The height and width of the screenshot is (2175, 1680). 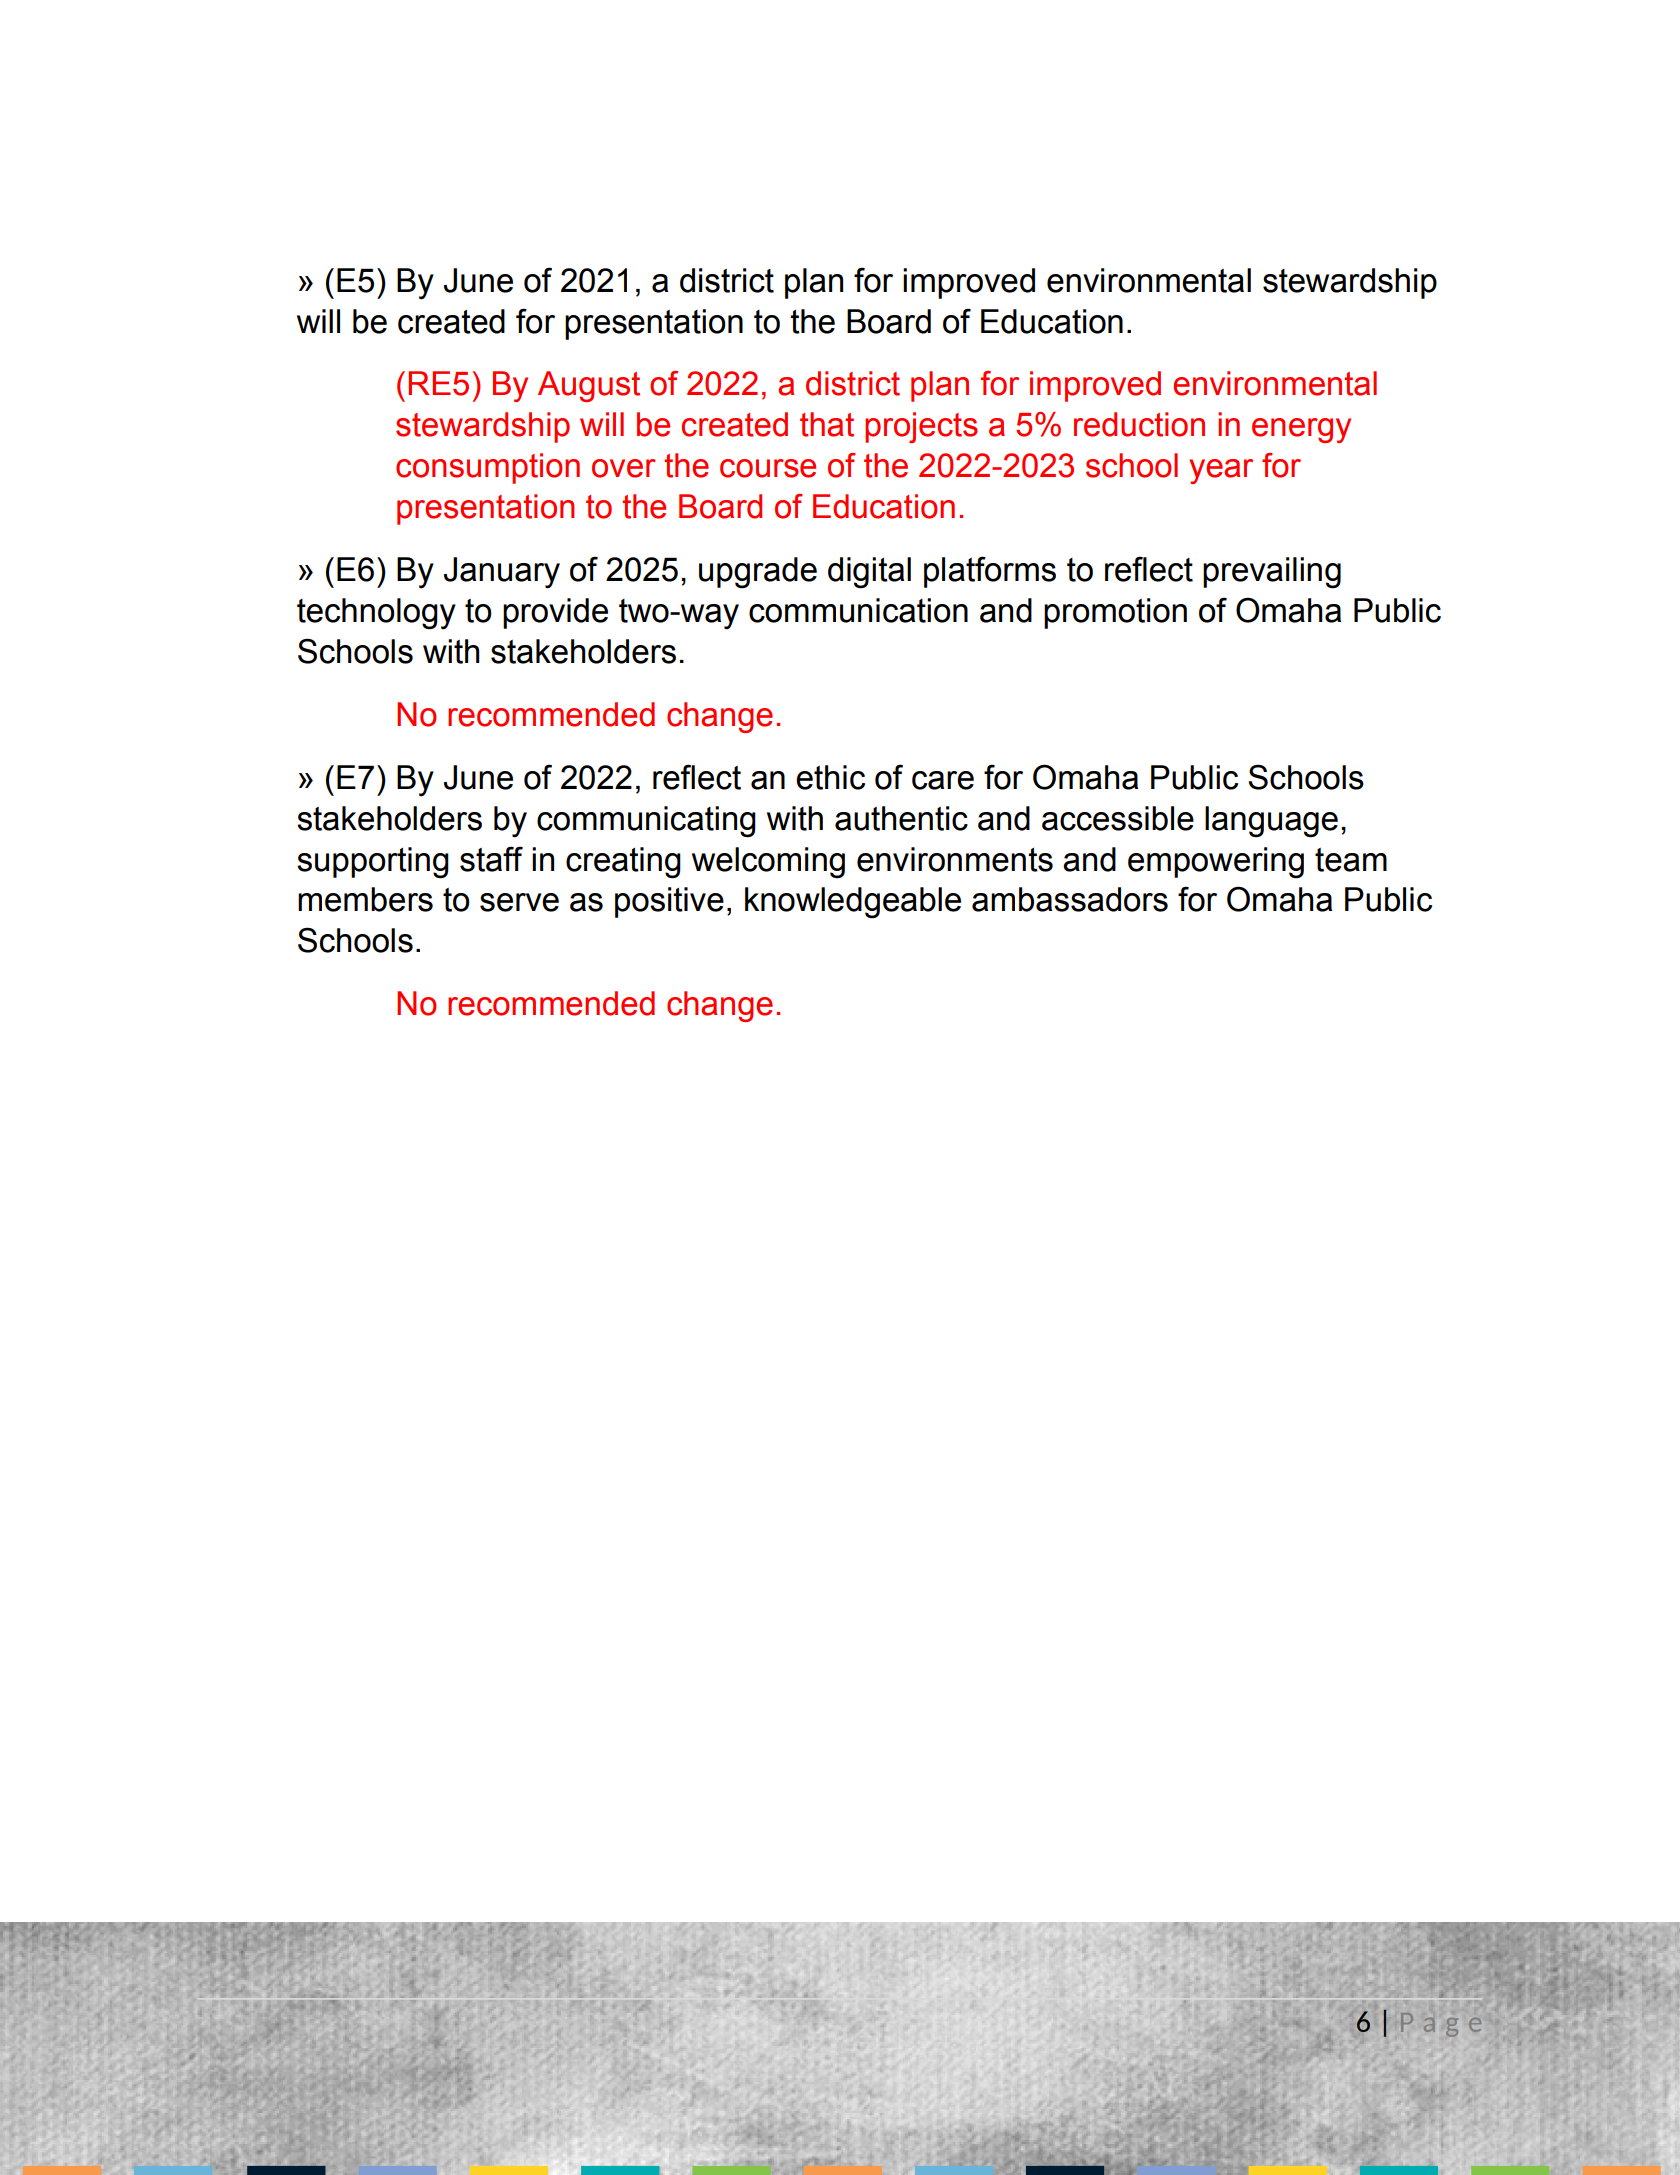 What do you see at coordinates (869, 573) in the screenshot?
I see `digital` at bounding box center [869, 573].
